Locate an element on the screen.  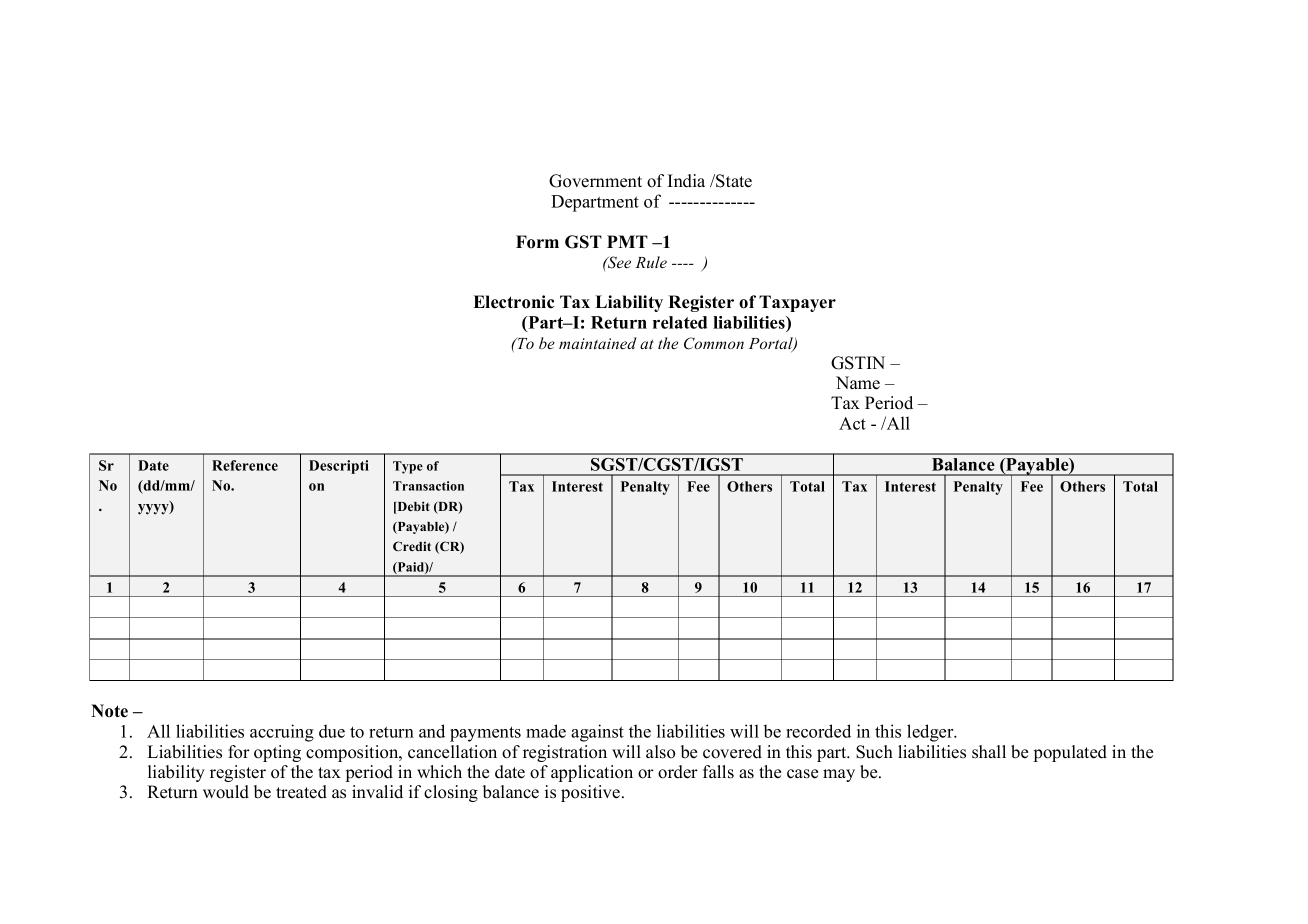
Electronic is located at coordinates (513, 302).
